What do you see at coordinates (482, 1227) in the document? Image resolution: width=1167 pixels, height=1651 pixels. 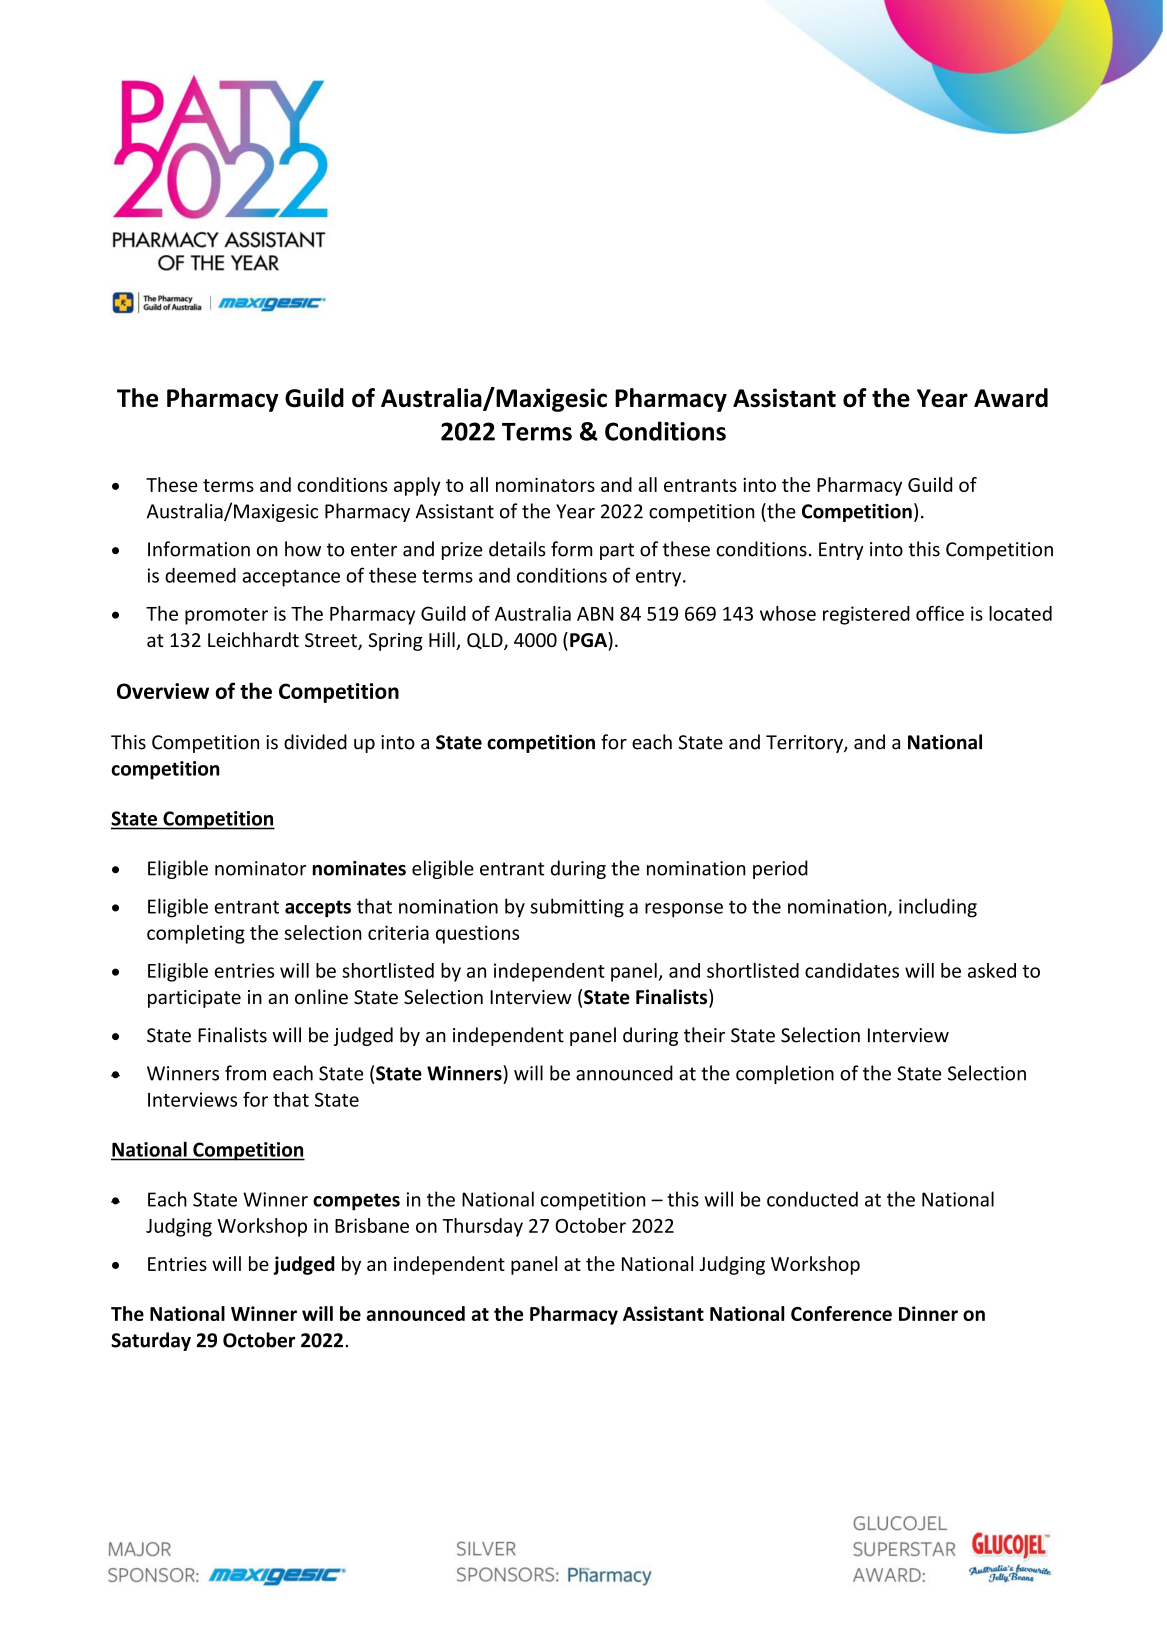 I see `Thursday` at bounding box center [482, 1227].
